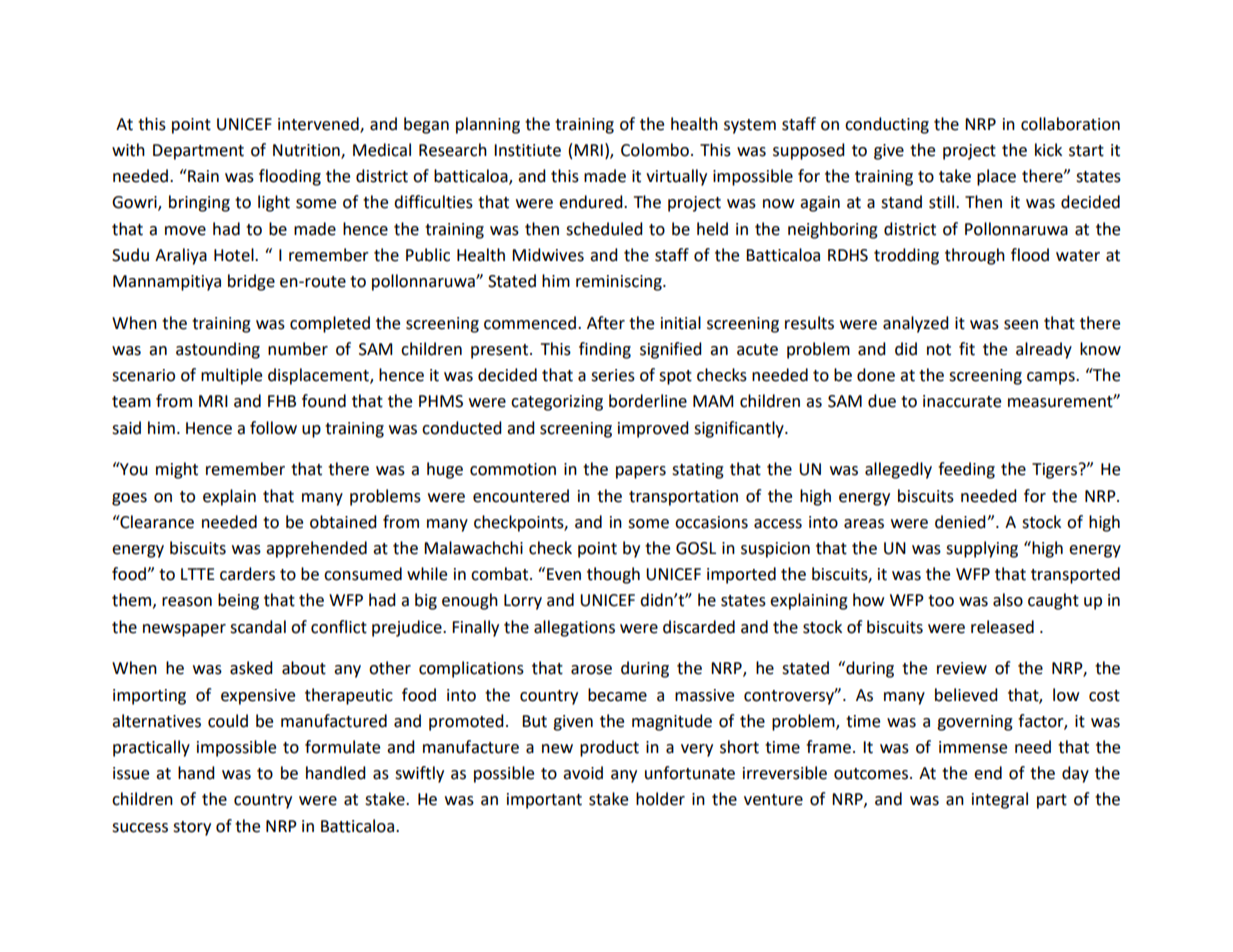  What do you see at coordinates (655, 150) in the screenshot?
I see `Colombo` at bounding box center [655, 150].
